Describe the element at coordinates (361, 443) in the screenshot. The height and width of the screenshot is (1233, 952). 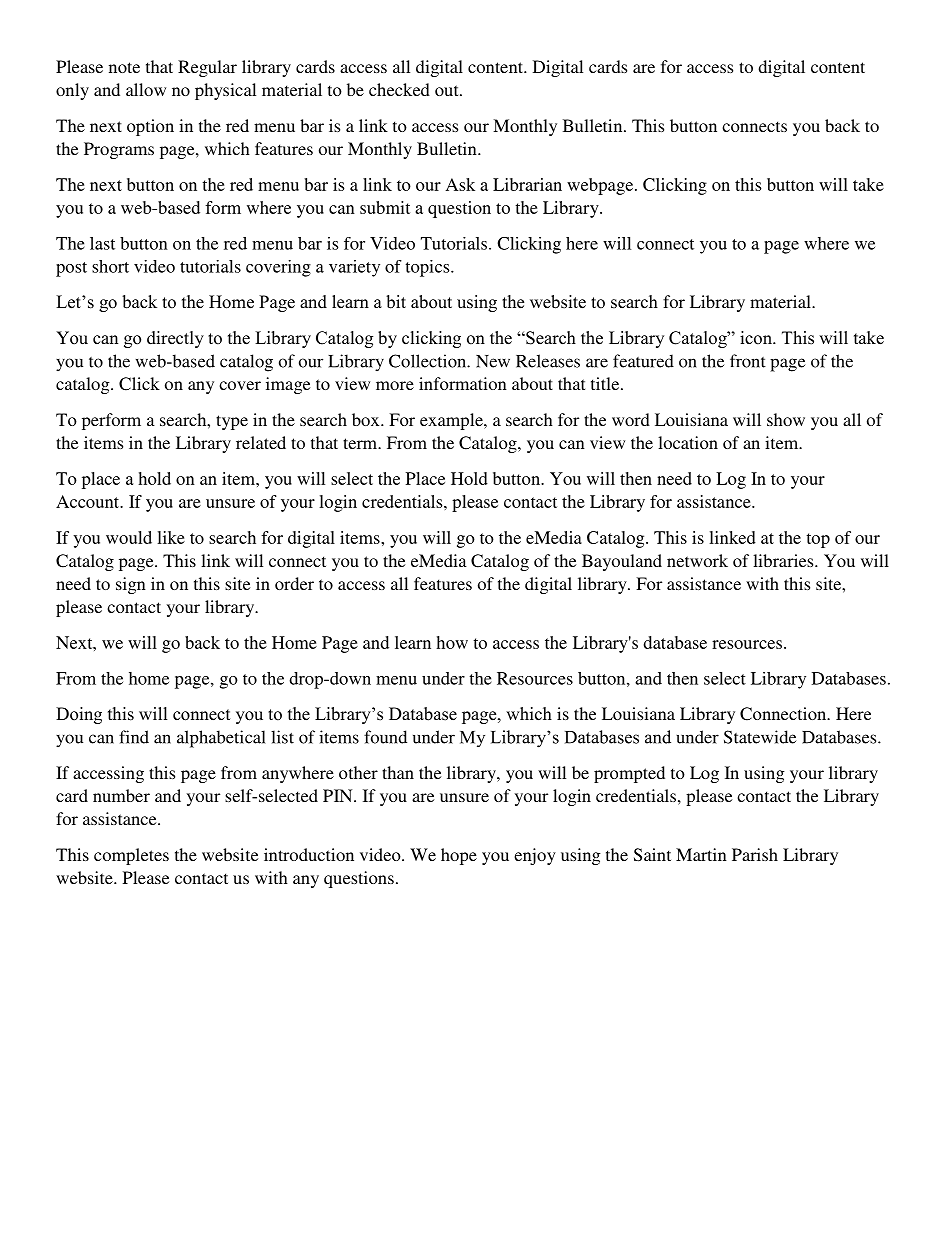
I see `term` at that location.
